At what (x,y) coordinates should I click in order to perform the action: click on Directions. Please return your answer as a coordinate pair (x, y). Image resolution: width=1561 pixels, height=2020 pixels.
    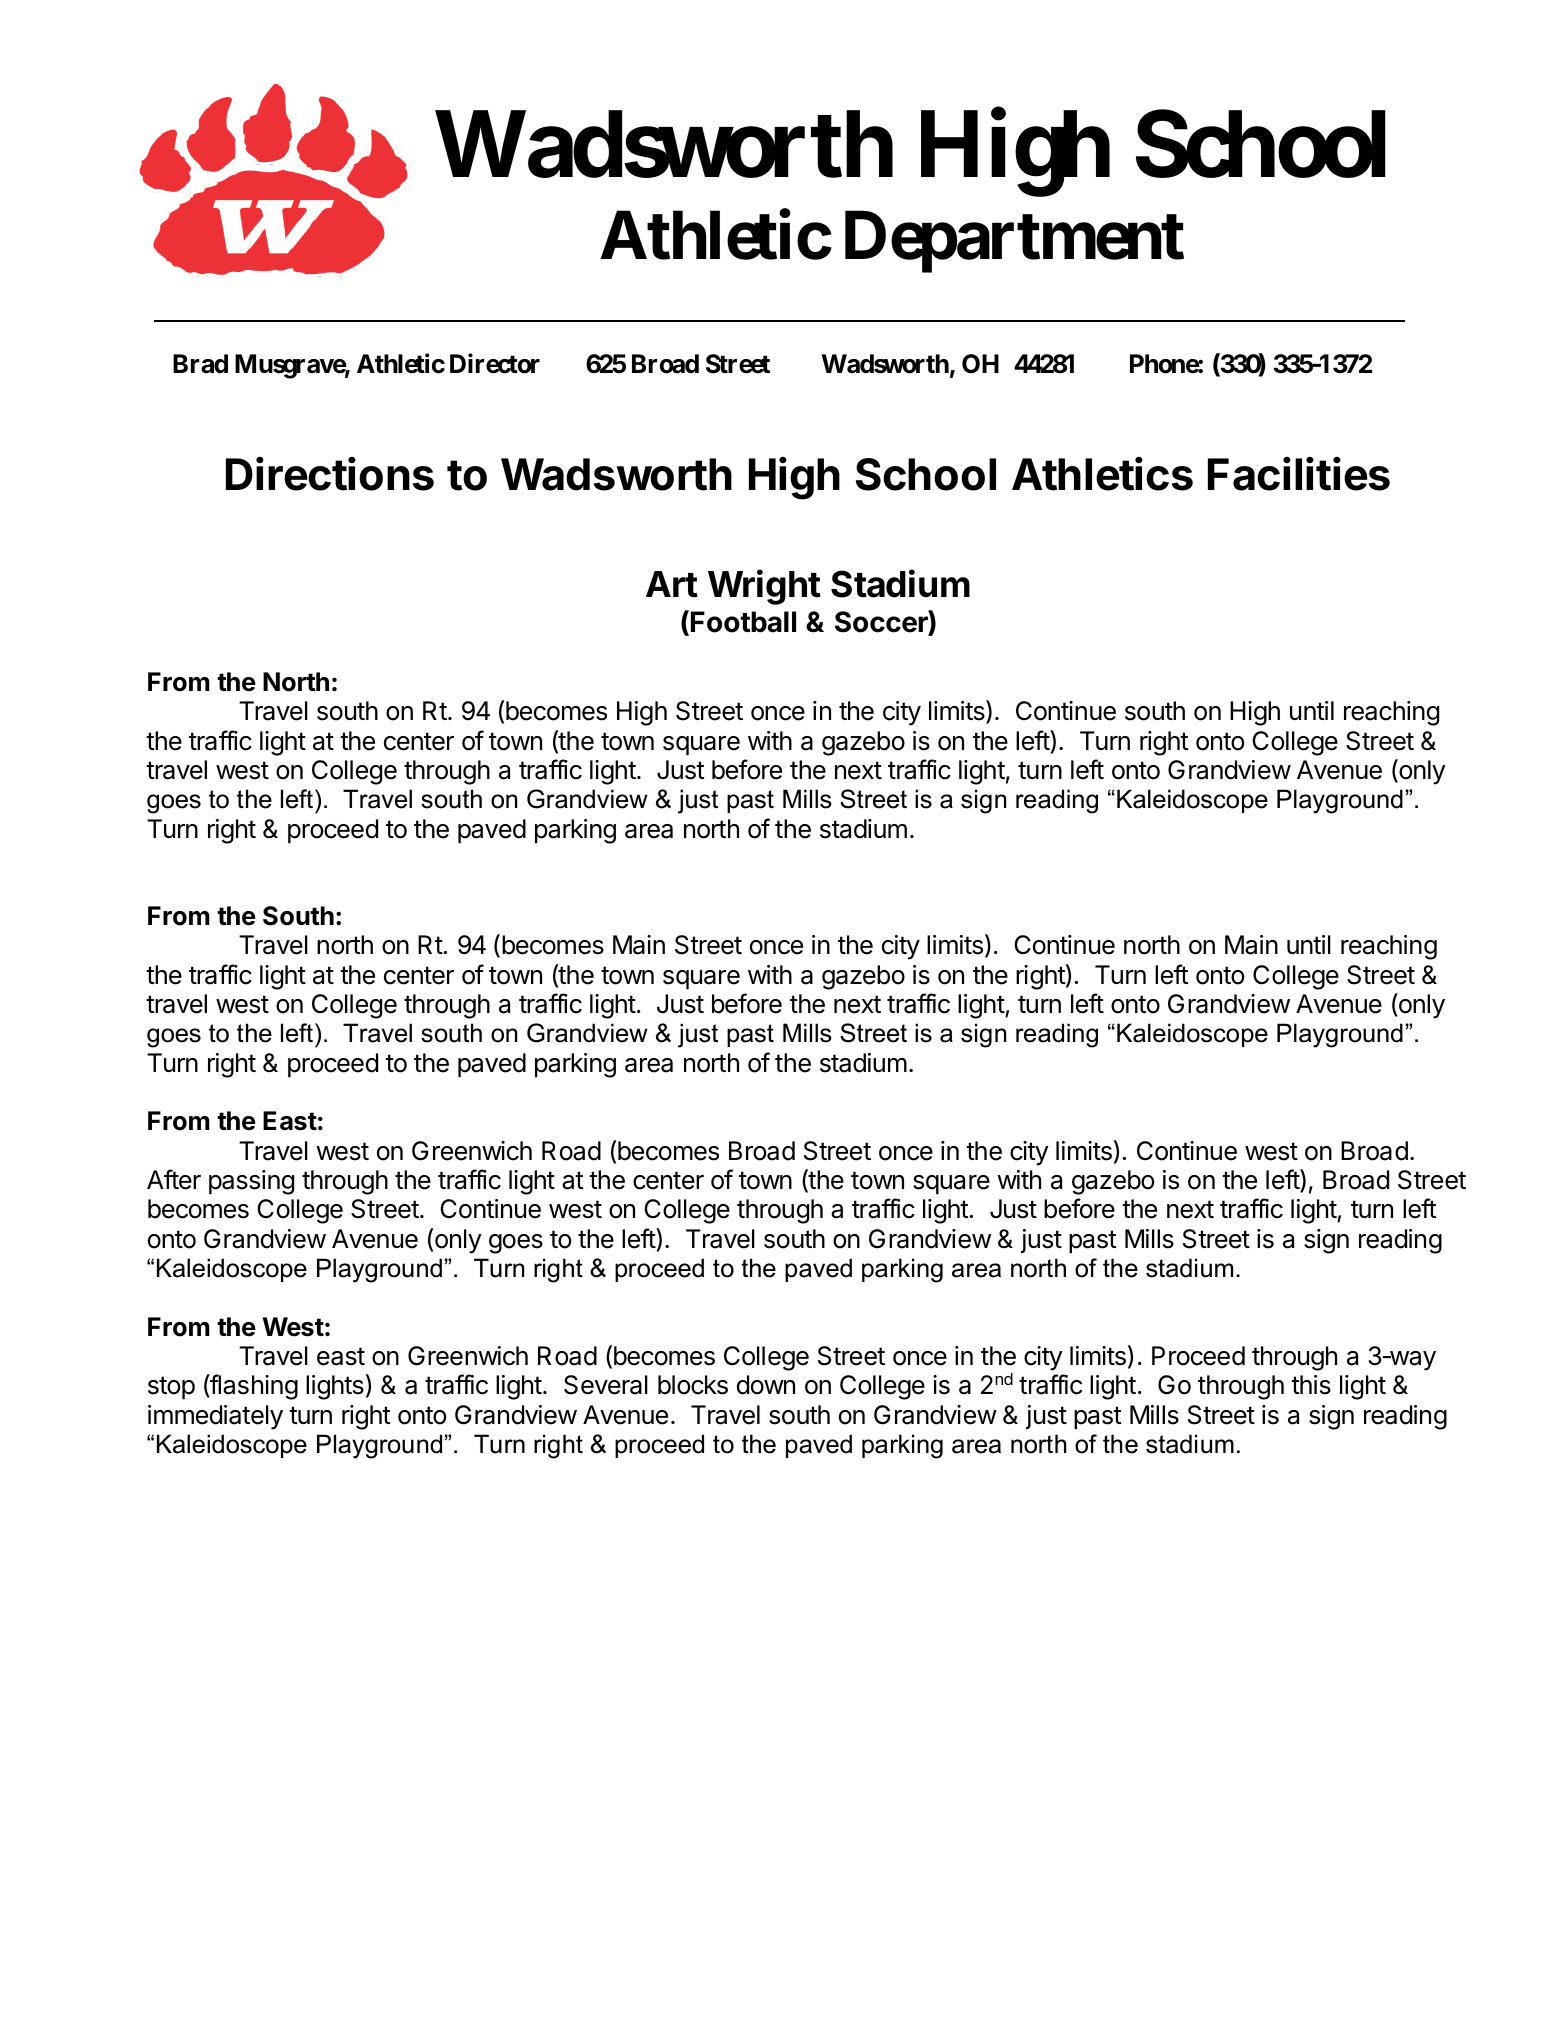
    Looking at the image, I should click on (330, 474).
